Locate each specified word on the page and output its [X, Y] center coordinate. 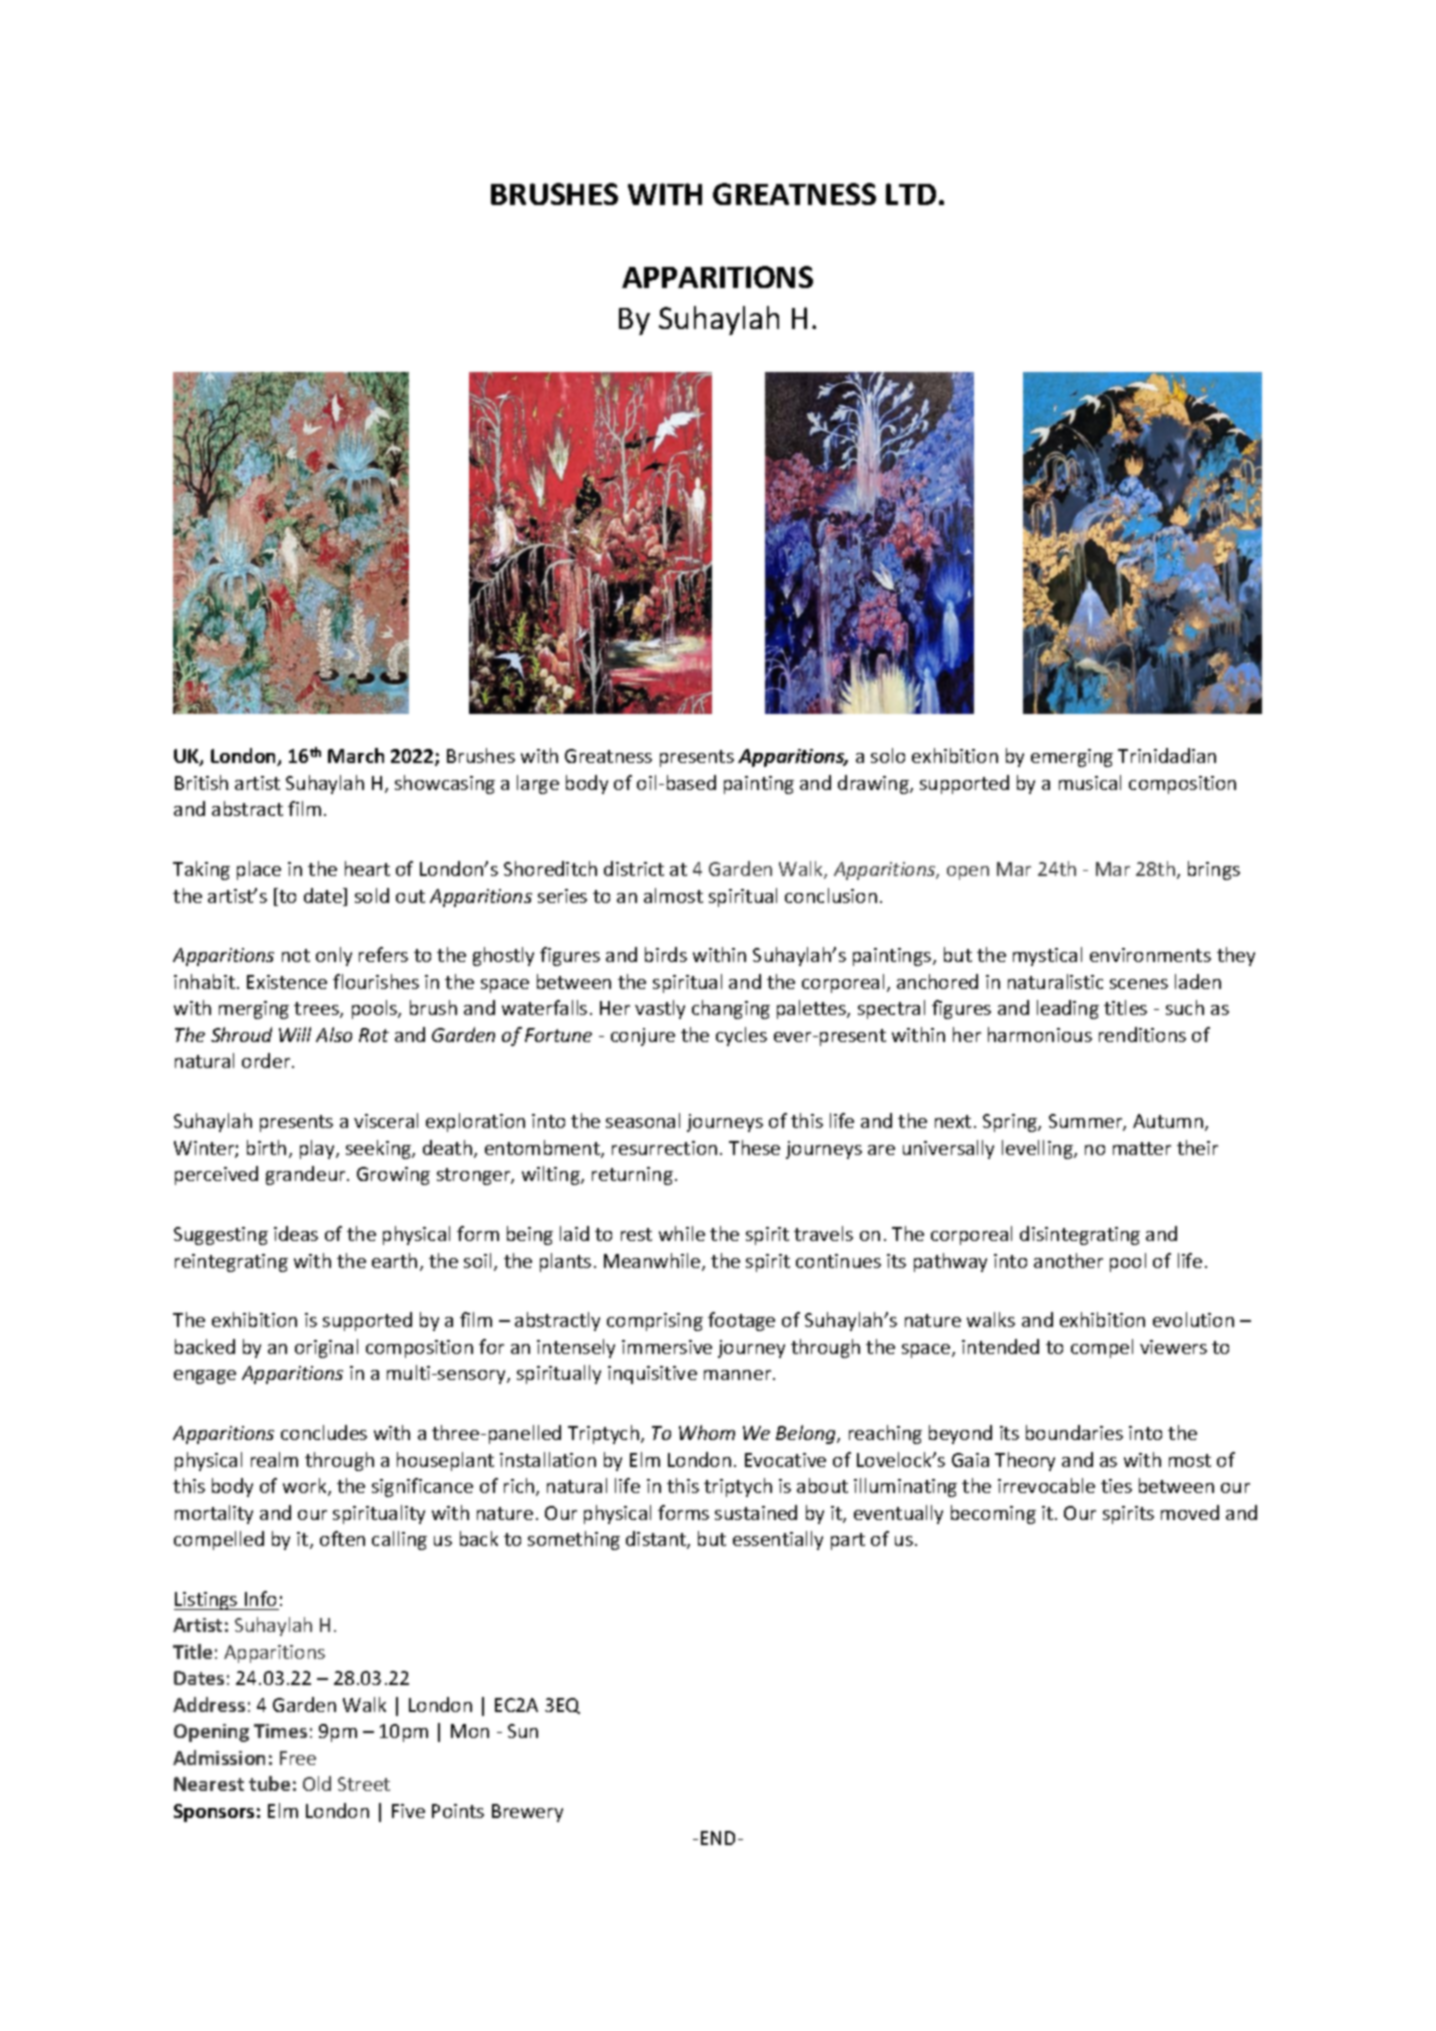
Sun [523, 1731]
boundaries [1074, 1432]
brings [1214, 870]
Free [298, 1758]
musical [1090, 782]
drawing [874, 784]
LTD [911, 194]
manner [739, 1375]
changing [731, 1009]
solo [888, 755]
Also [334, 1034]
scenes [1139, 984]
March [356, 755]
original [326, 1348]
